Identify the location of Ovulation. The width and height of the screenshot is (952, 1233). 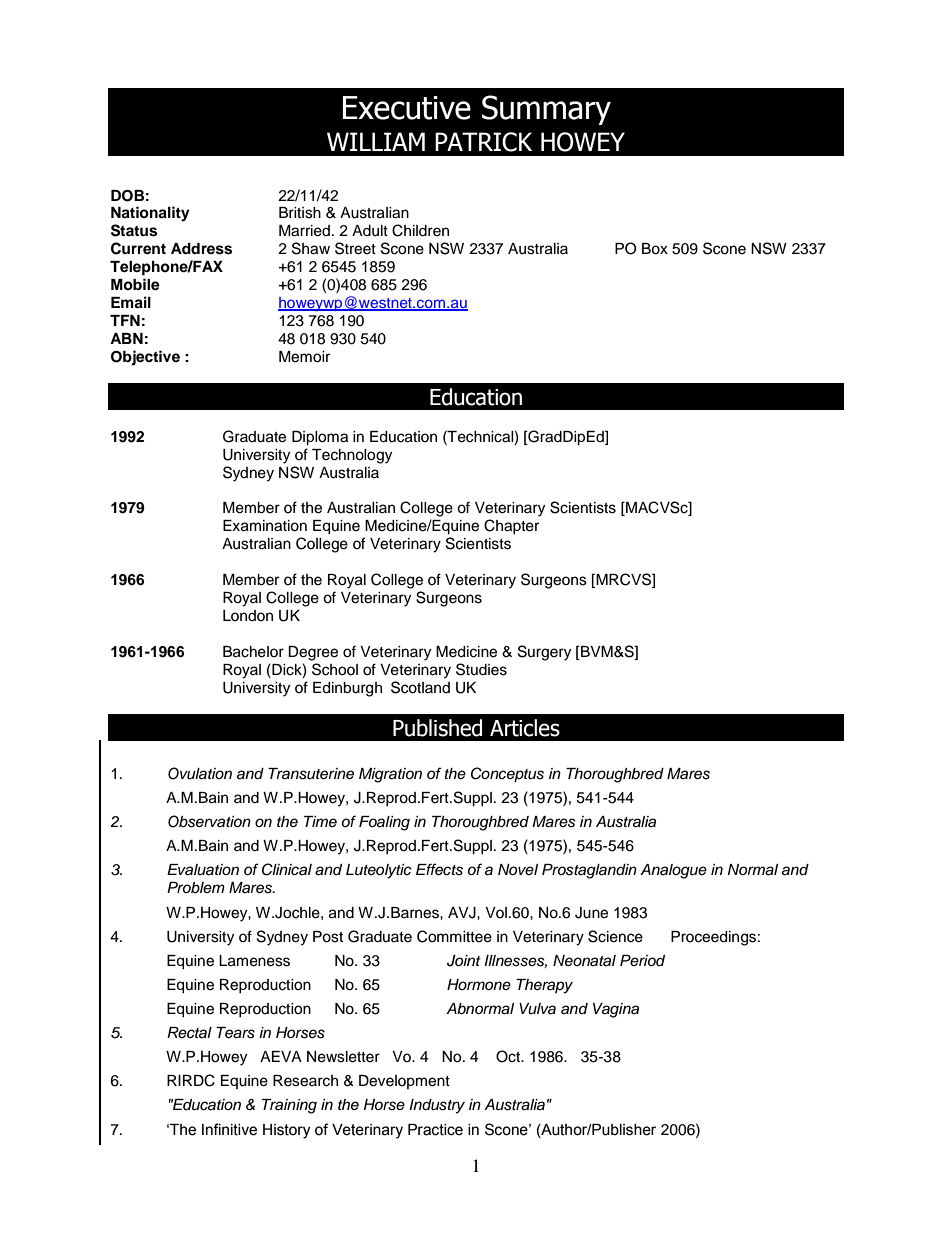
(200, 773).
